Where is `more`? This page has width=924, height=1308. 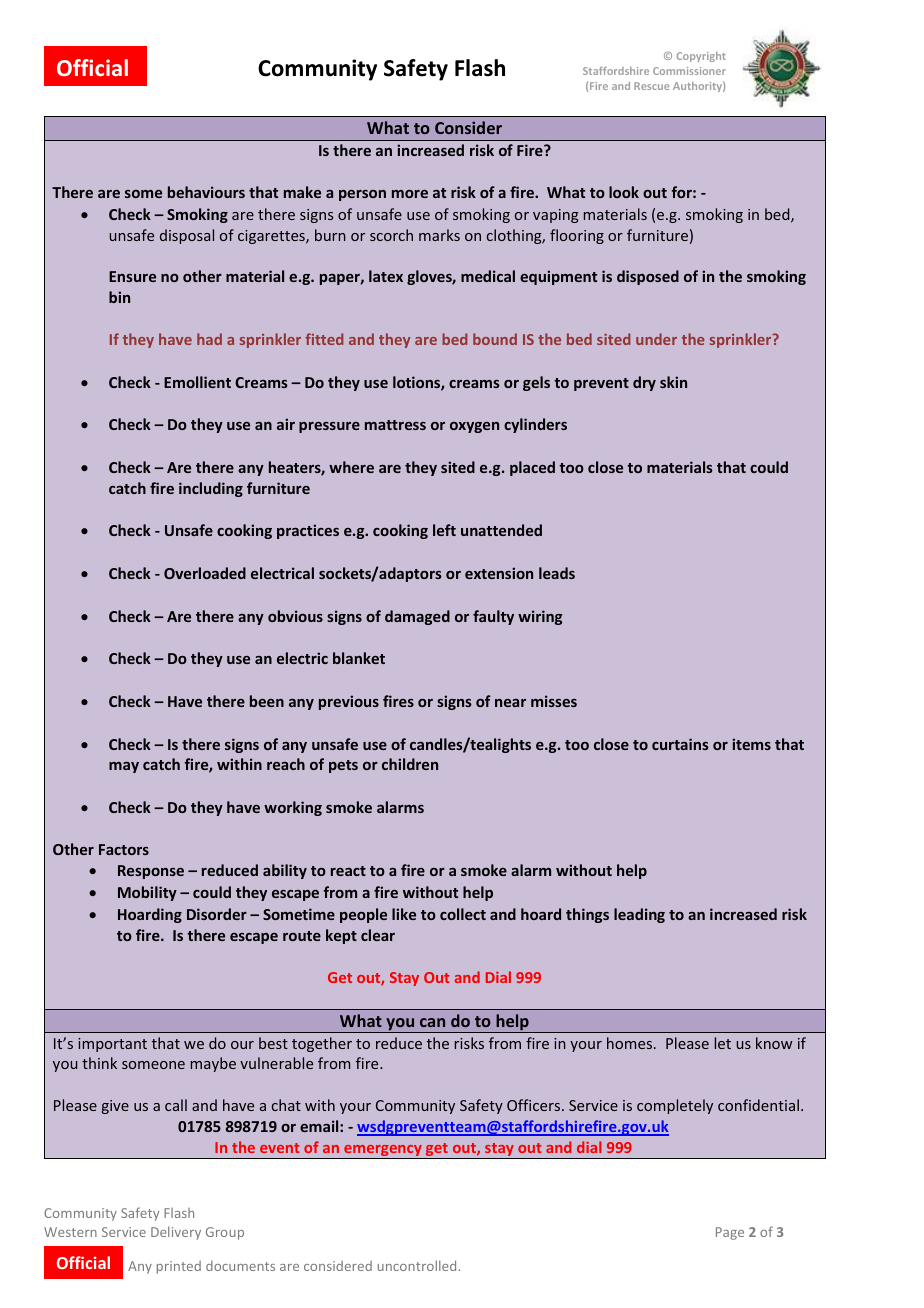 more is located at coordinates (410, 194).
